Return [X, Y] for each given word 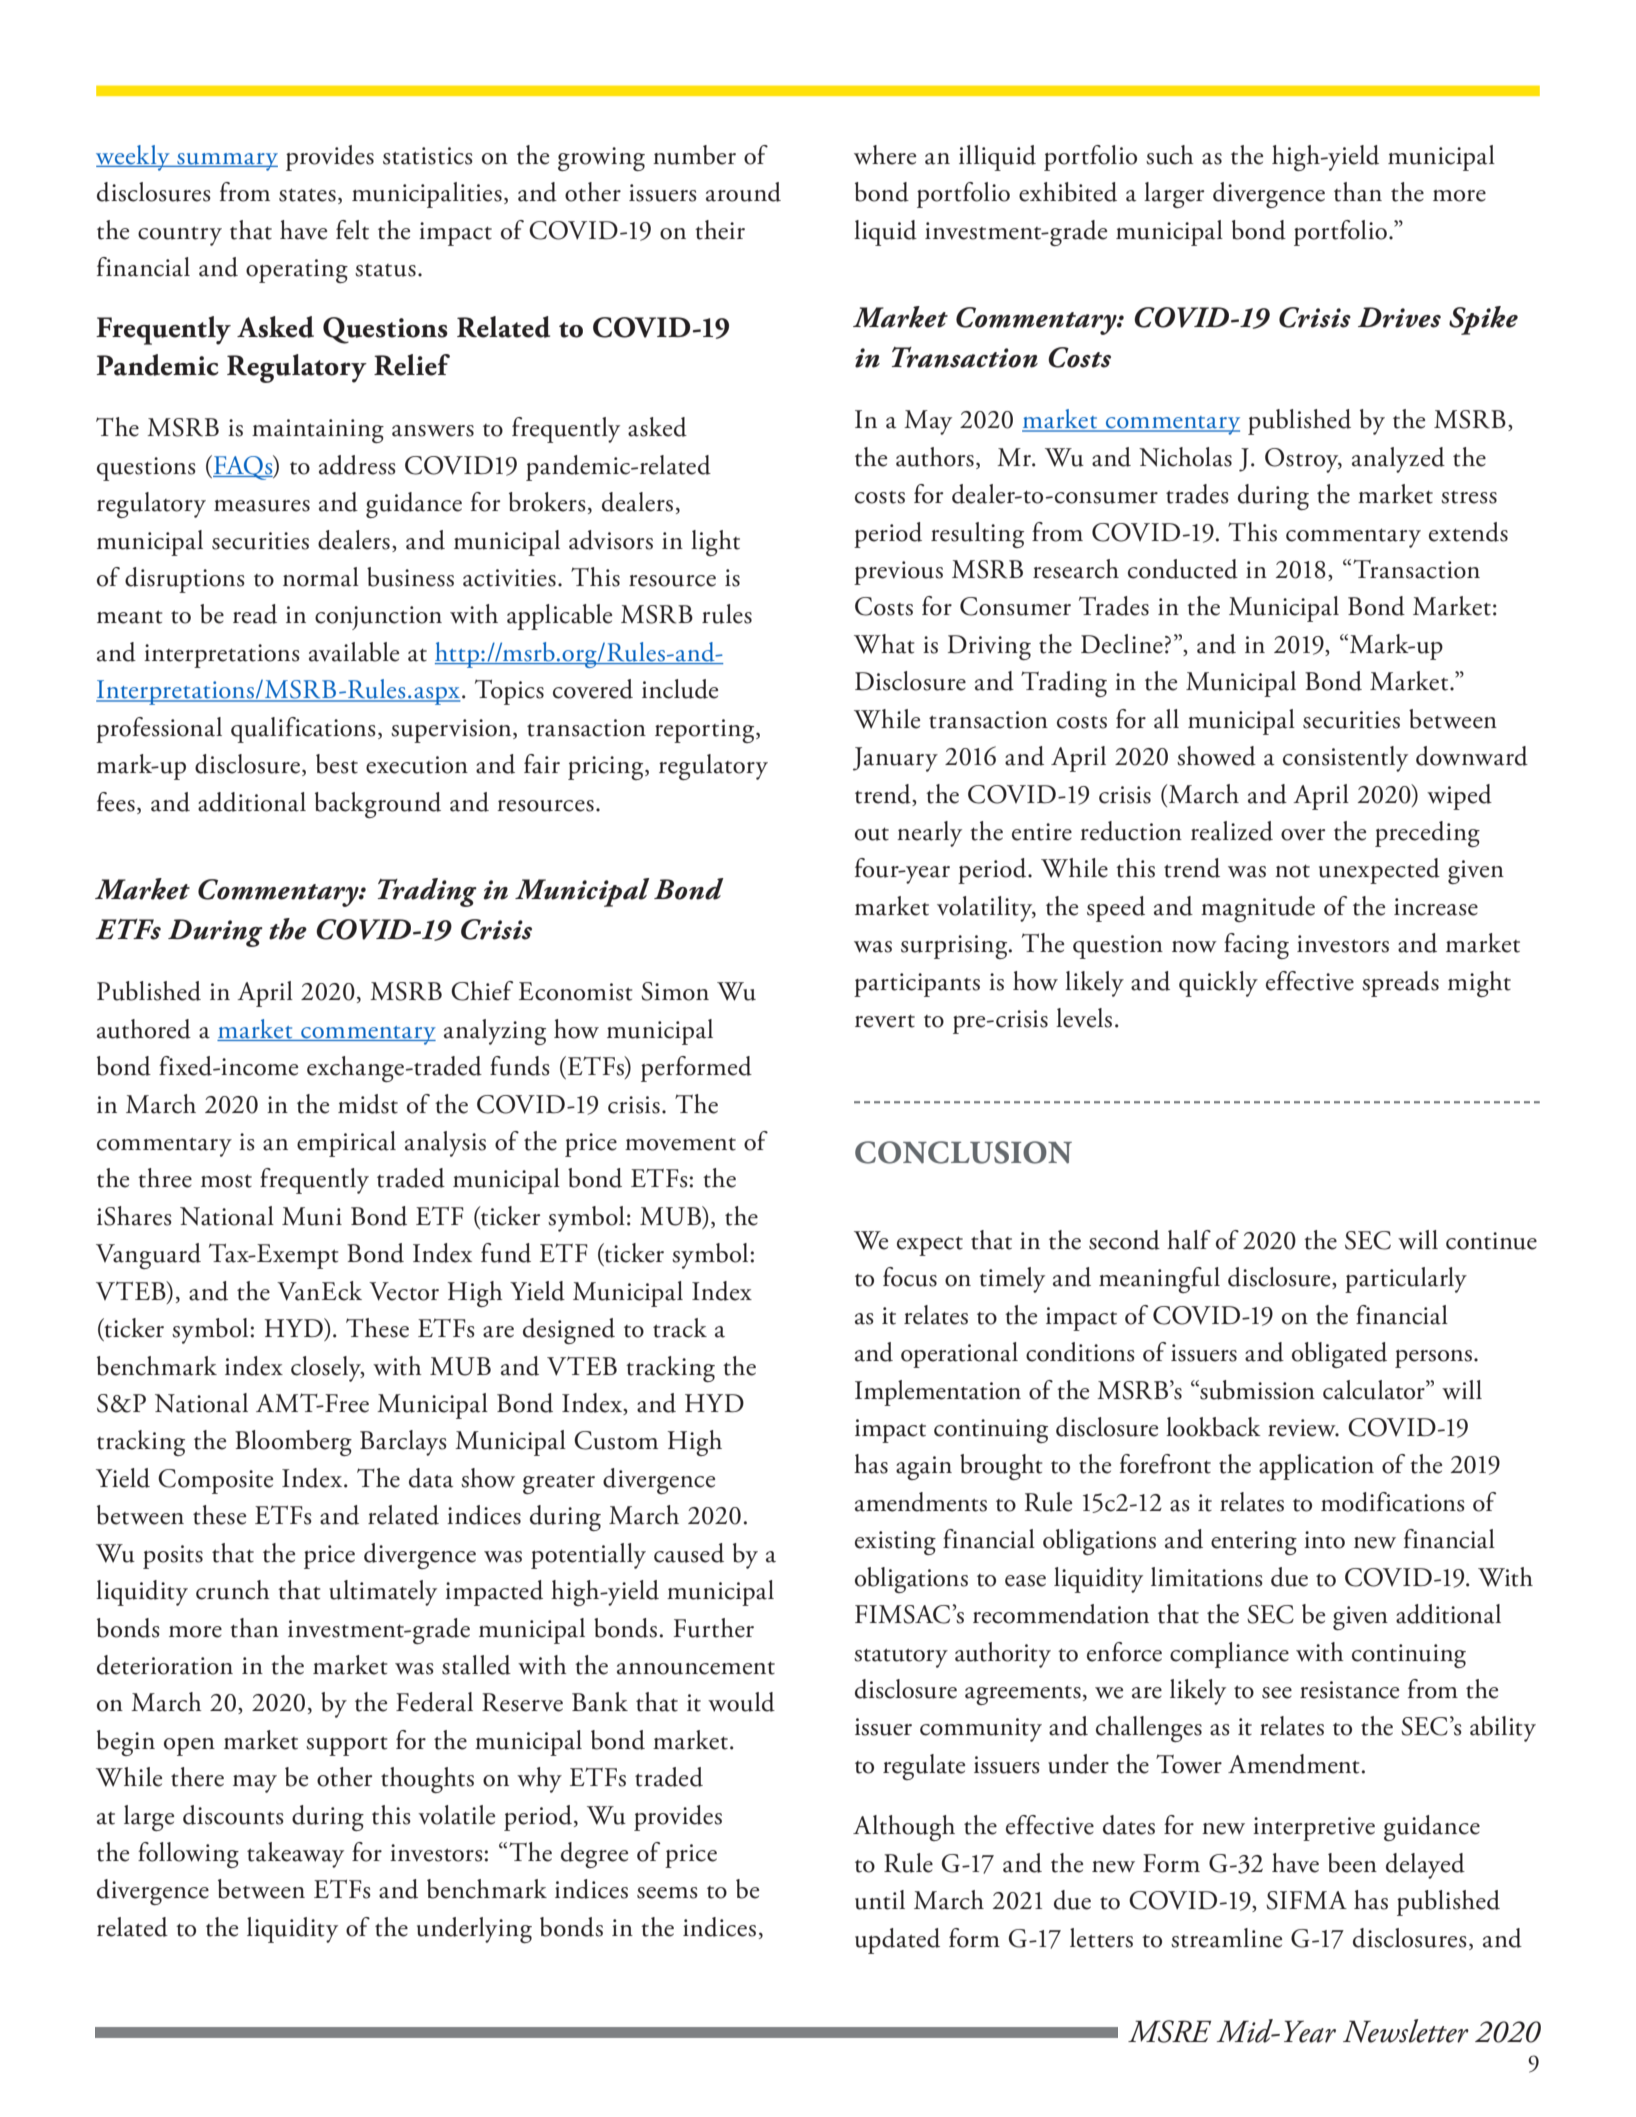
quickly [1218, 984]
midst [368, 1104]
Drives [1399, 317]
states [307, 195]
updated [897, 1941]
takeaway [295, 1855]
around [743, 192]
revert [885, 1021]
